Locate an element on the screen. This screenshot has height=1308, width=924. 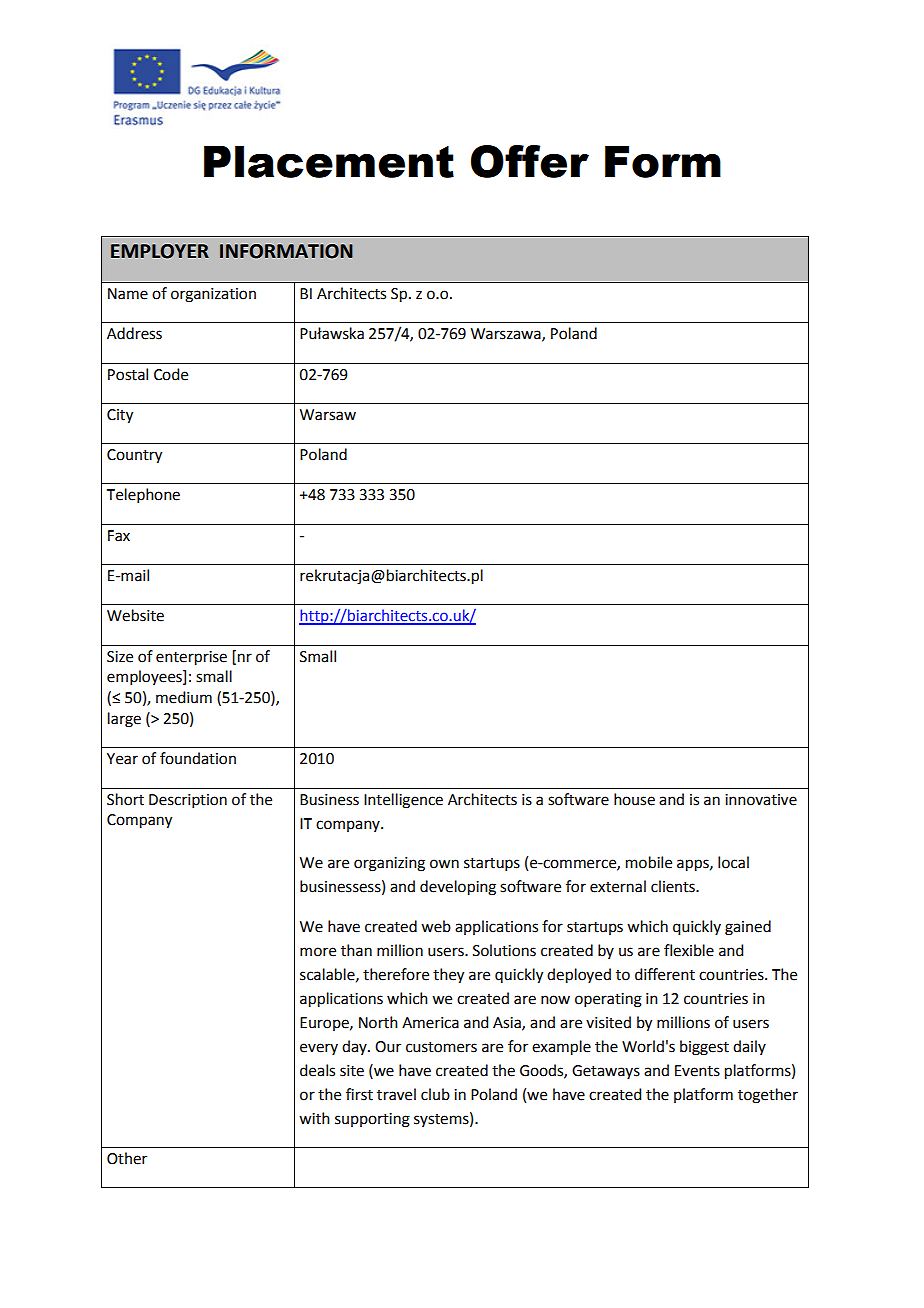
developing is located at coordinates (458, 888).
